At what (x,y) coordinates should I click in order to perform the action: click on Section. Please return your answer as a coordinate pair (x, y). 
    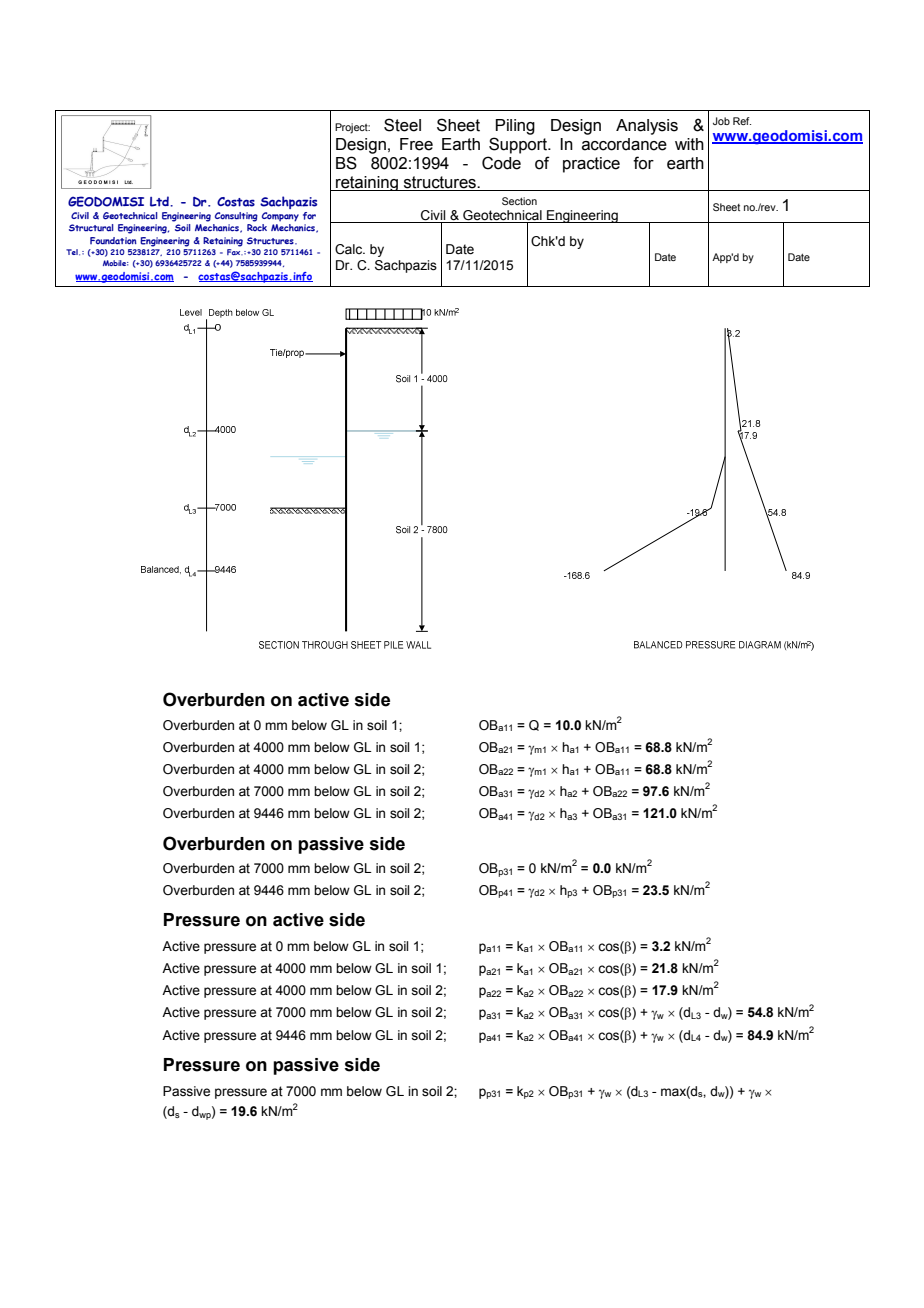
    Looking at the image, I should click on (519, 201).
